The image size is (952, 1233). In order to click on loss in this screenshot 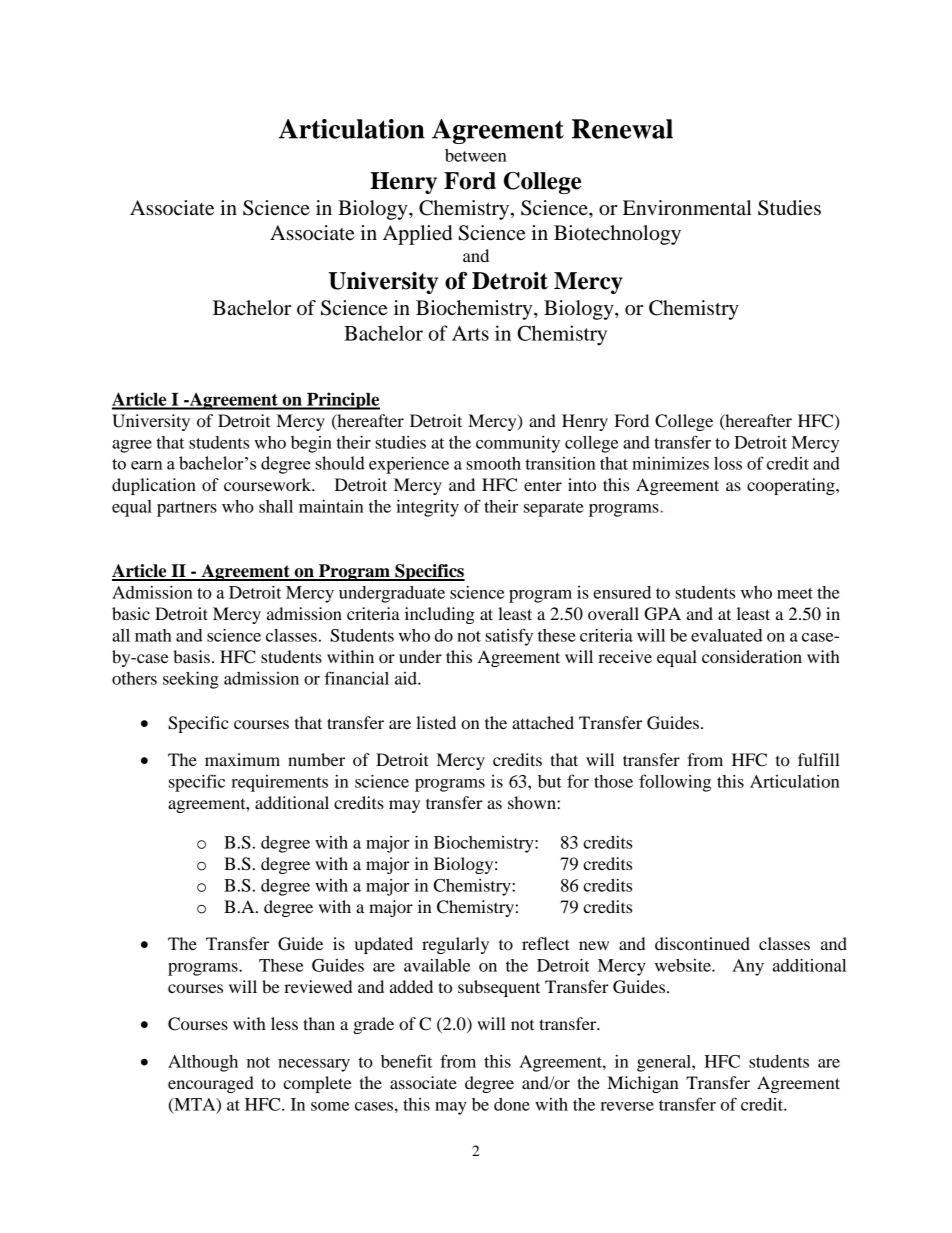, I will do `click(728, 463)`.
